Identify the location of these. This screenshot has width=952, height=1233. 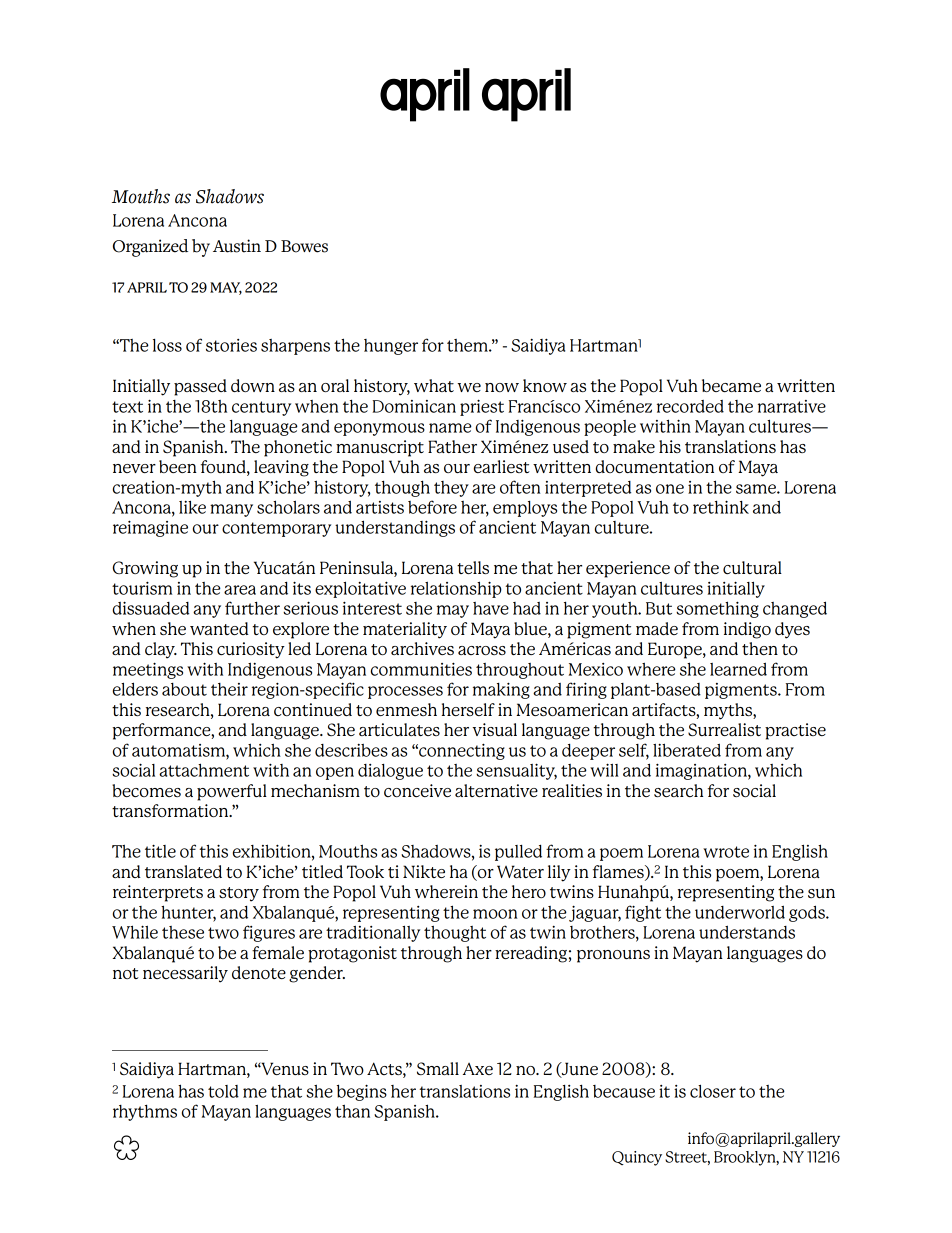
(183, 932).
